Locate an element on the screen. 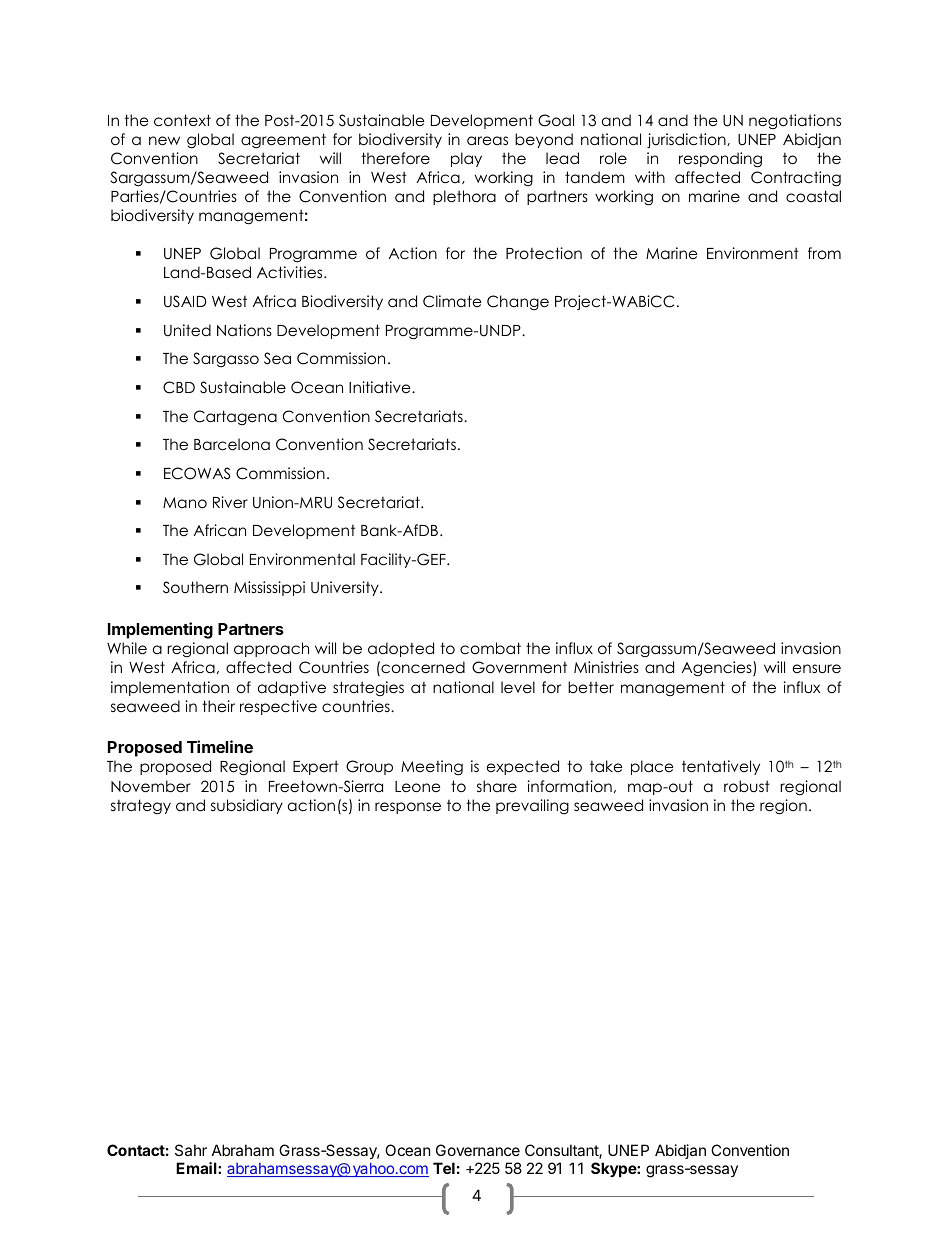  subsidiary is located at coordinates (247, 806).
